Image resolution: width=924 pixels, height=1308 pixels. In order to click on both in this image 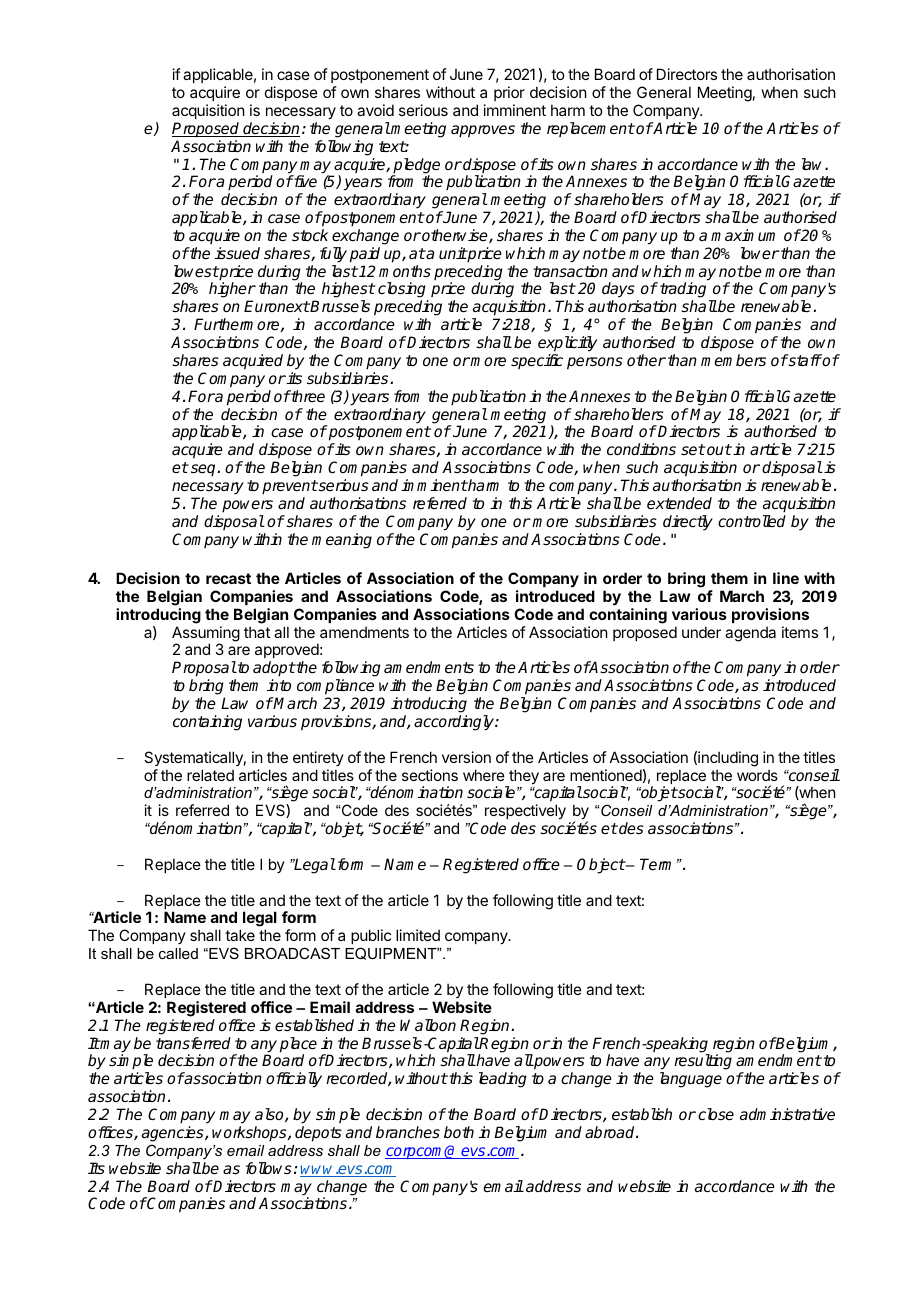, I will do `click(459, 1132)`.
